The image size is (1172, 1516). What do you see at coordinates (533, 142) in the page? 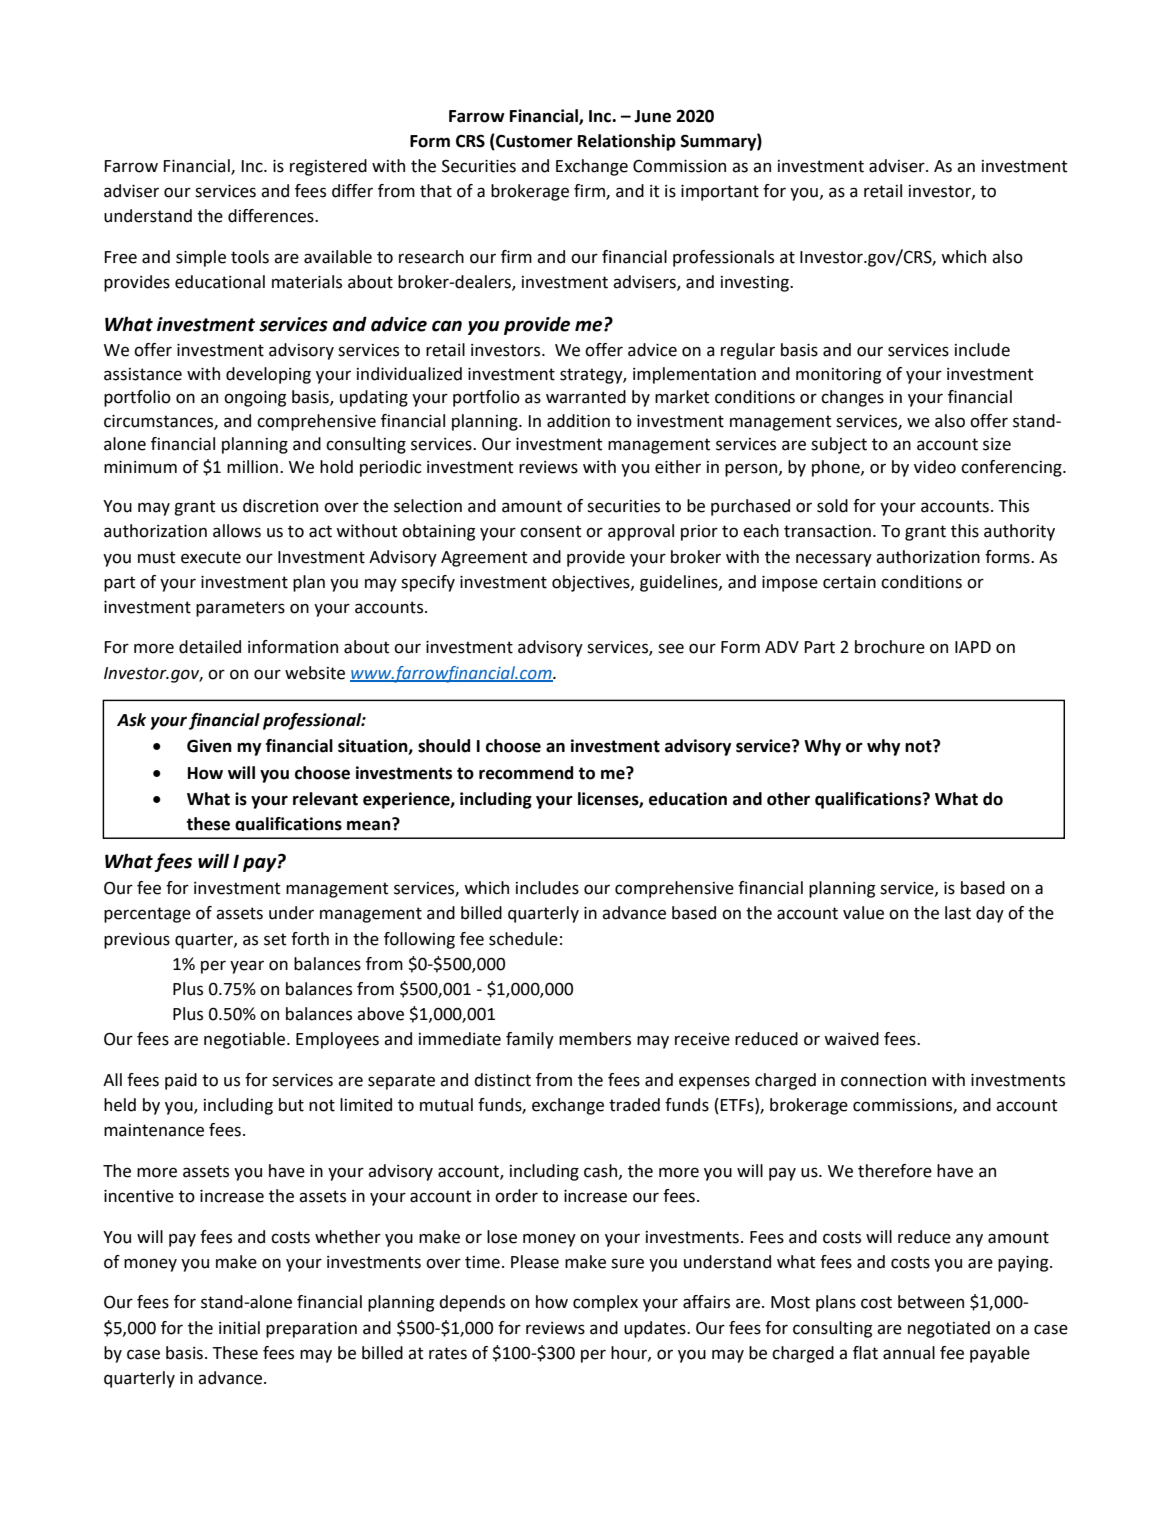
I see `Customer` at bounding box center [533, 142].
